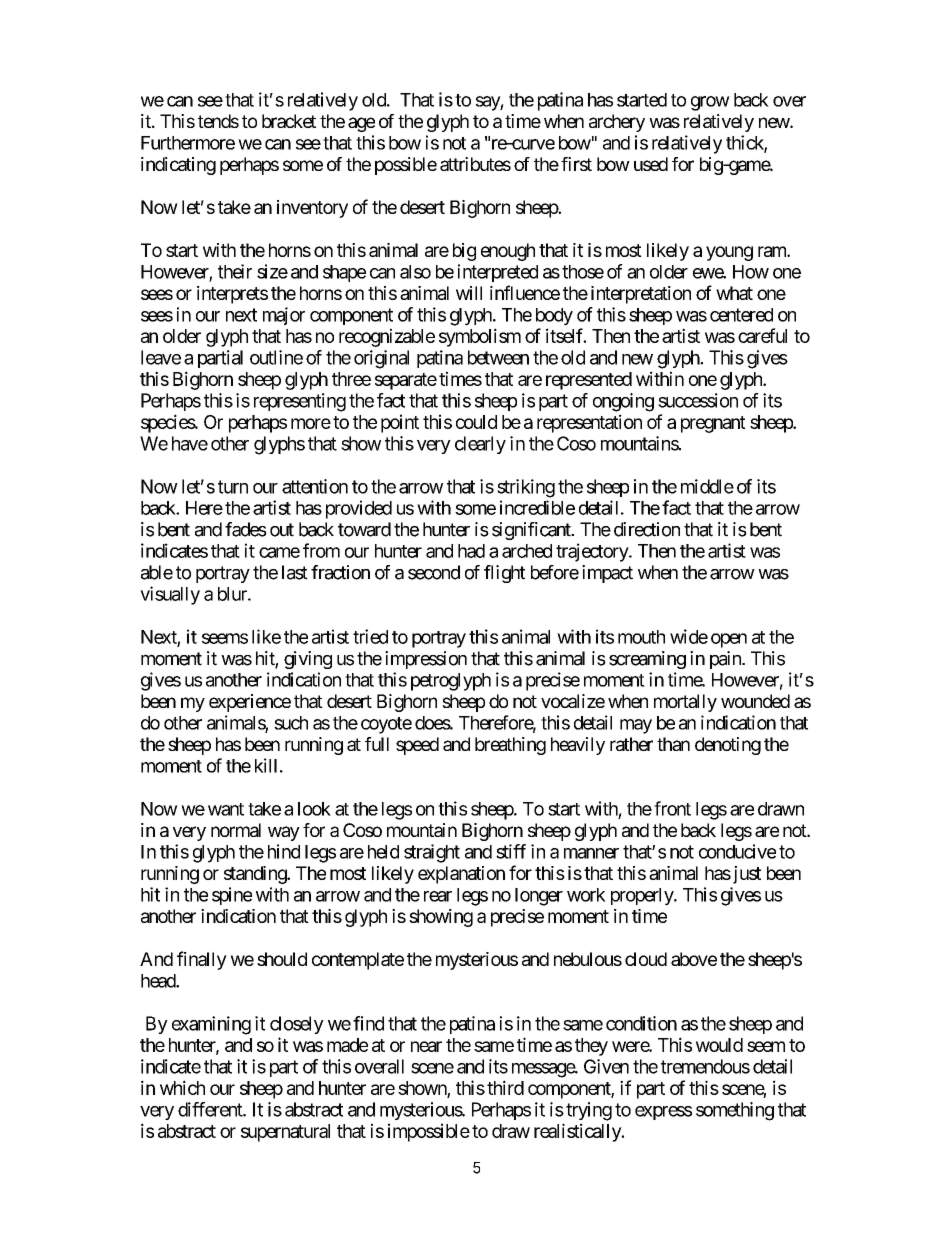 The height and width of the page is (1233, 952). What do you see at coordinates (719, 1045) in the page?
I see `would` at bounding box center [719, 1045].
